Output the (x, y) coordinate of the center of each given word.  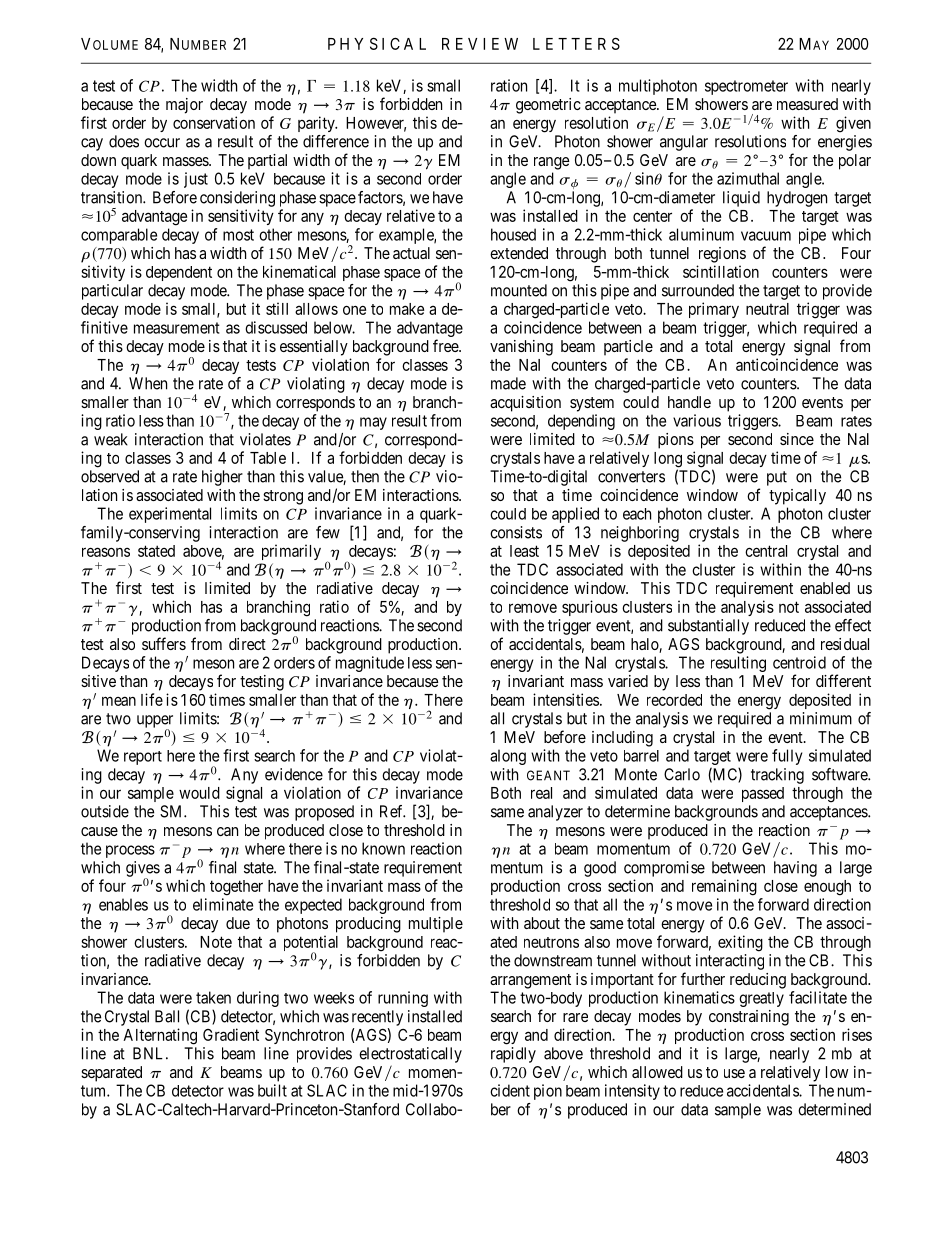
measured (807, 104)
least (524, 551)
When (148, 383)
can (227, 831)
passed (763, 794)
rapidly (513, 1055)
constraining (749, 1018)
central (766, 551)
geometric (548, 106)
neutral (767, 309)
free (446, 345)
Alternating (160, 1036)
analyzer (555, 813)
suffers (164, 643)
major (184, 106)
